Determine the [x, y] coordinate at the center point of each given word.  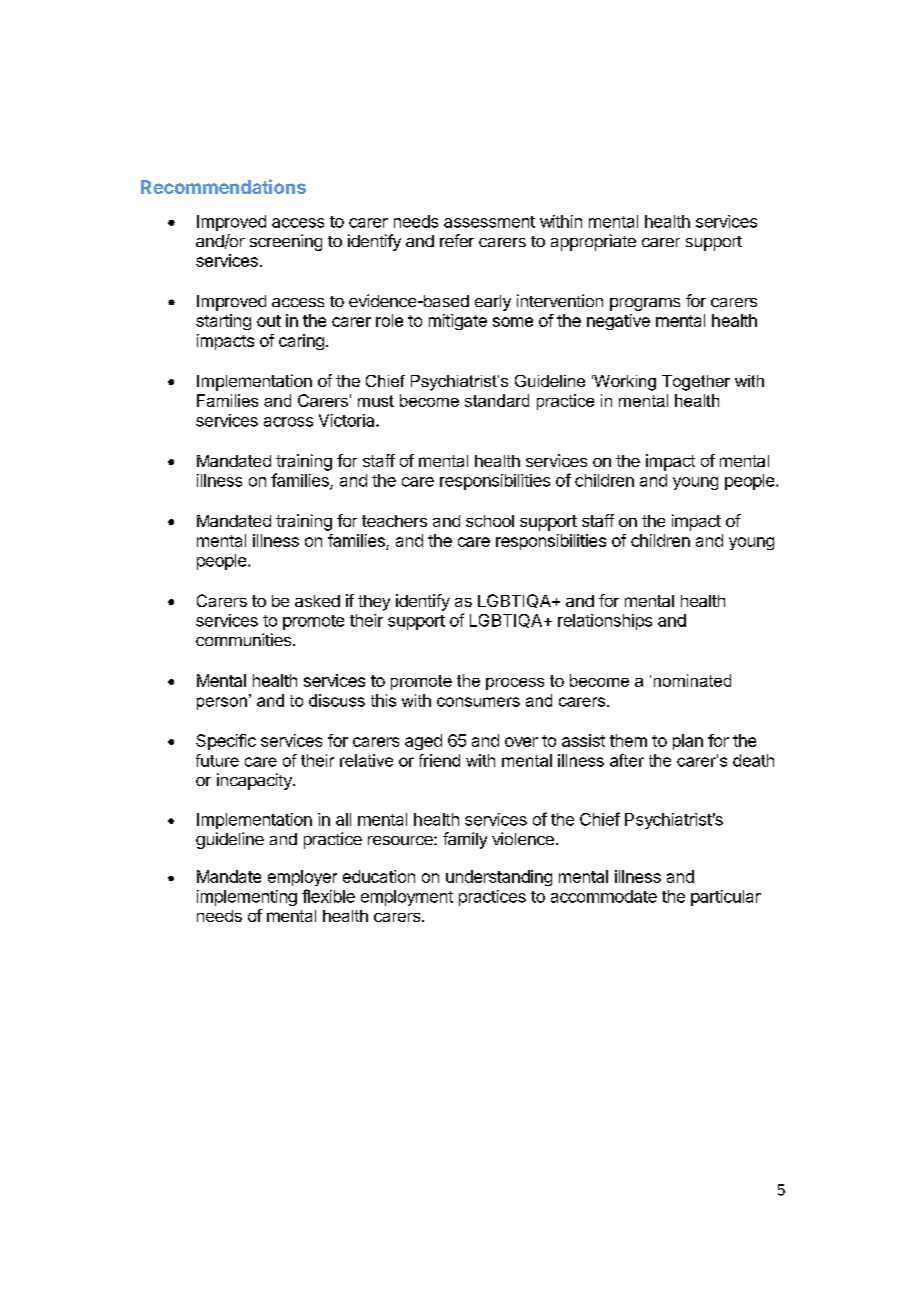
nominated [692, 680]
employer [302, 878]
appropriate [593, 242]
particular [726, 898]
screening [286, 242]
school [490, 521]
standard [497, 400]
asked [317, 601]
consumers [478, 702]
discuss [337, 700]
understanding [499, 878]
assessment [489, 222]
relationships [605, 622]
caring [301, 342]
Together [696, 383]
